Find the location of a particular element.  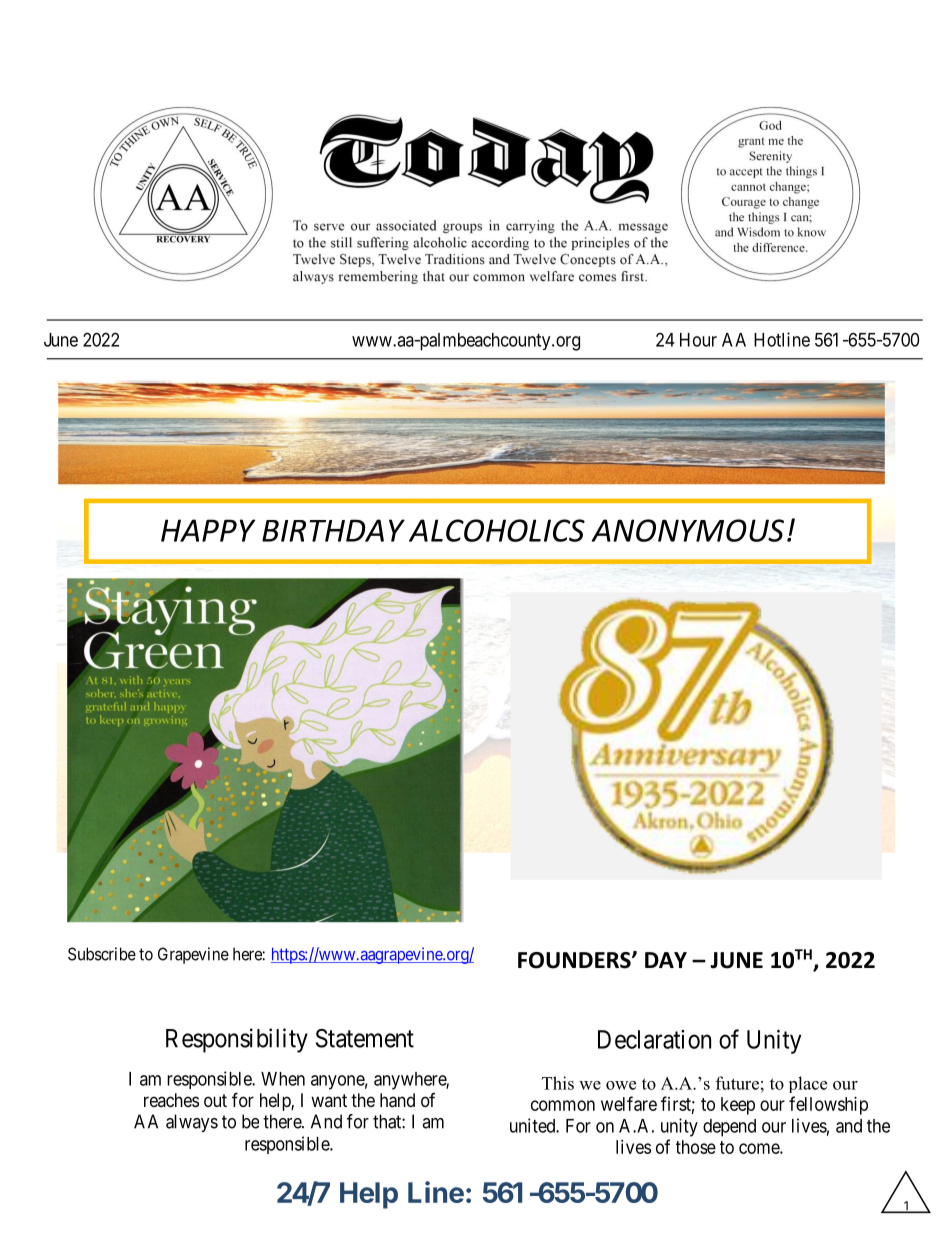

HAPPY is located at coordinates (208, 530).
